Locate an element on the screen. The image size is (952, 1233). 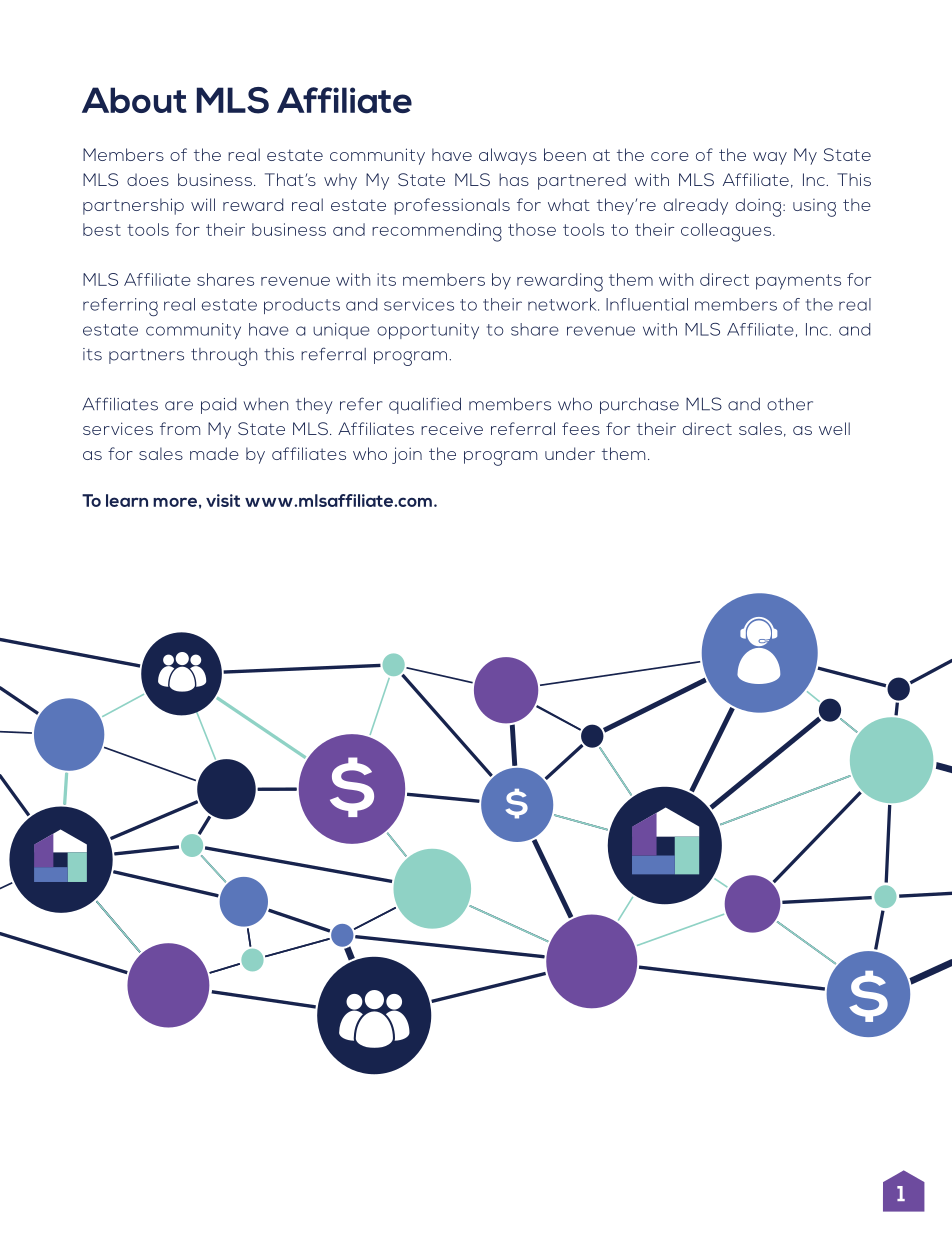
payments is located at coordinates (798, 282).
